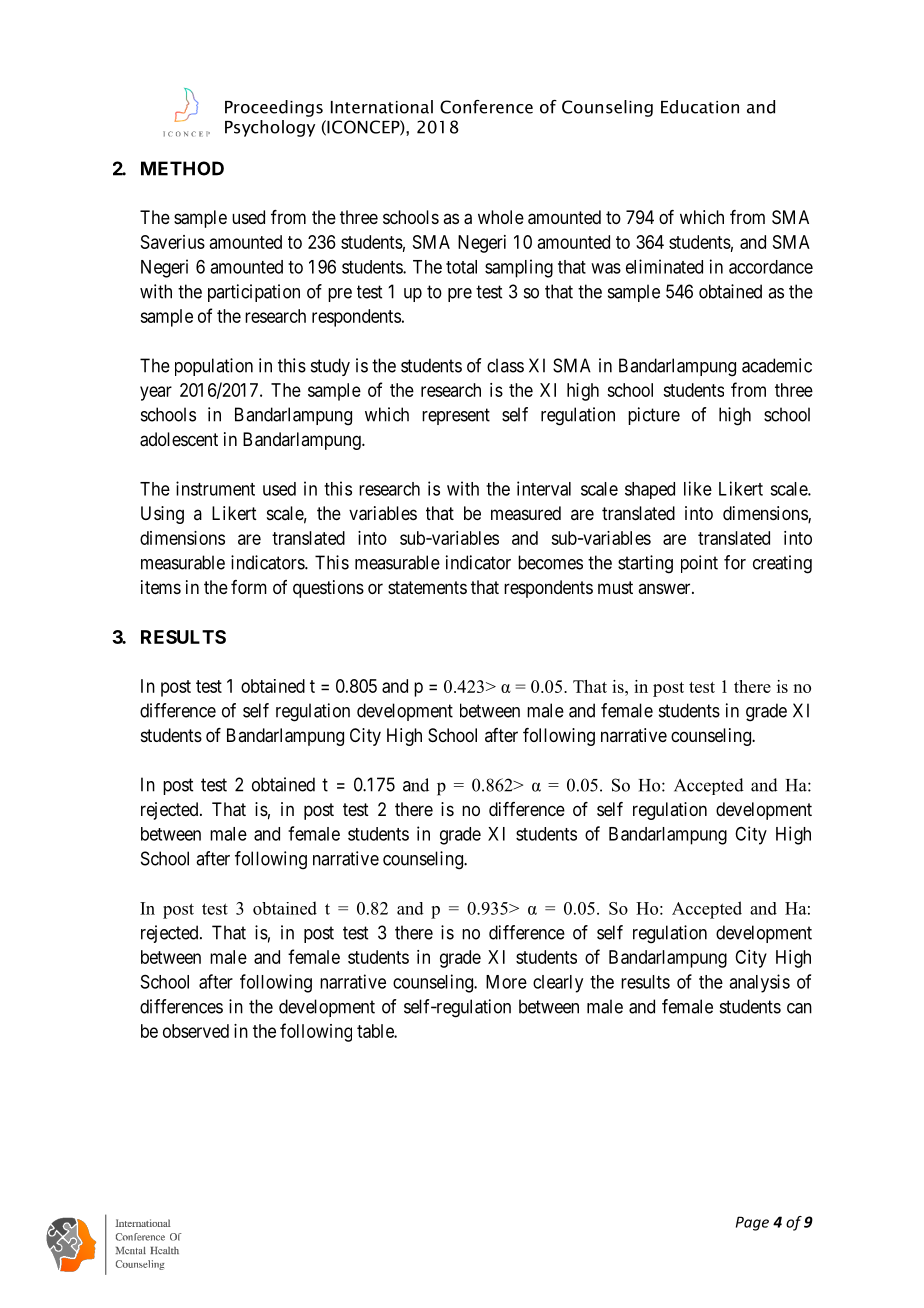 The image size is (924, 1308). I want to click on observed, so click(196, 1031).
